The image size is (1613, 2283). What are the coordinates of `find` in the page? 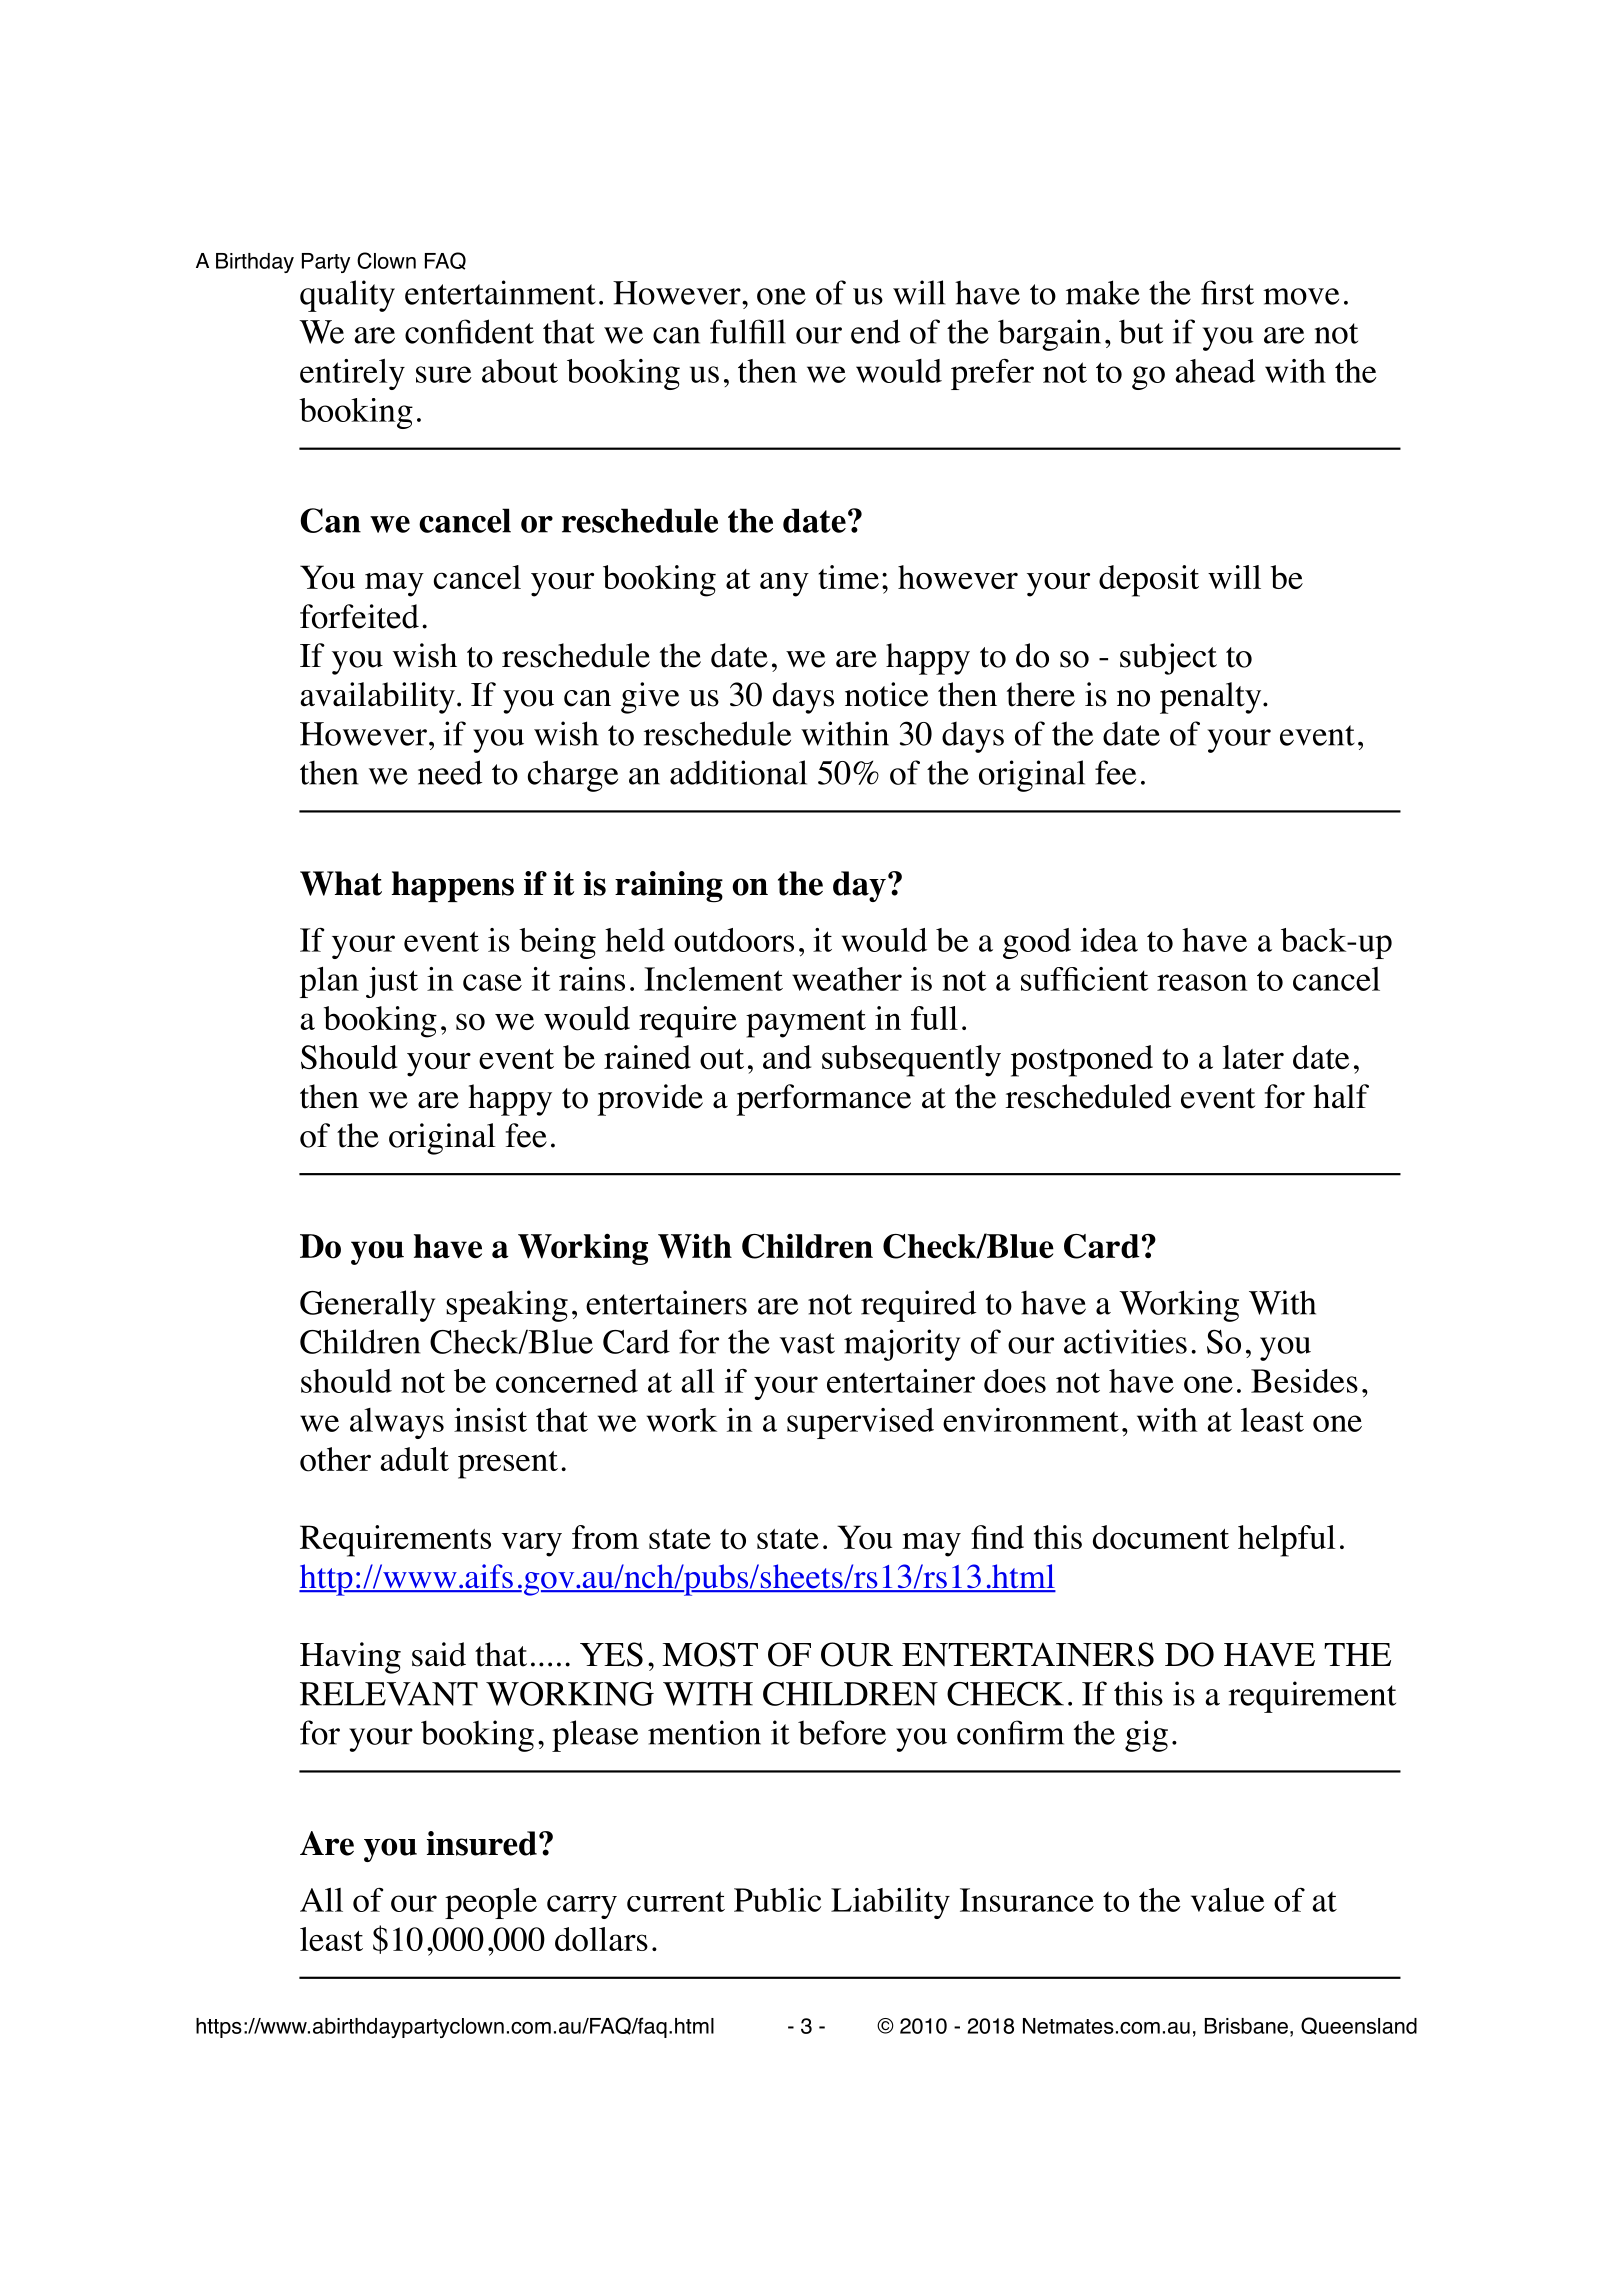 It's located at (997, 1537).
